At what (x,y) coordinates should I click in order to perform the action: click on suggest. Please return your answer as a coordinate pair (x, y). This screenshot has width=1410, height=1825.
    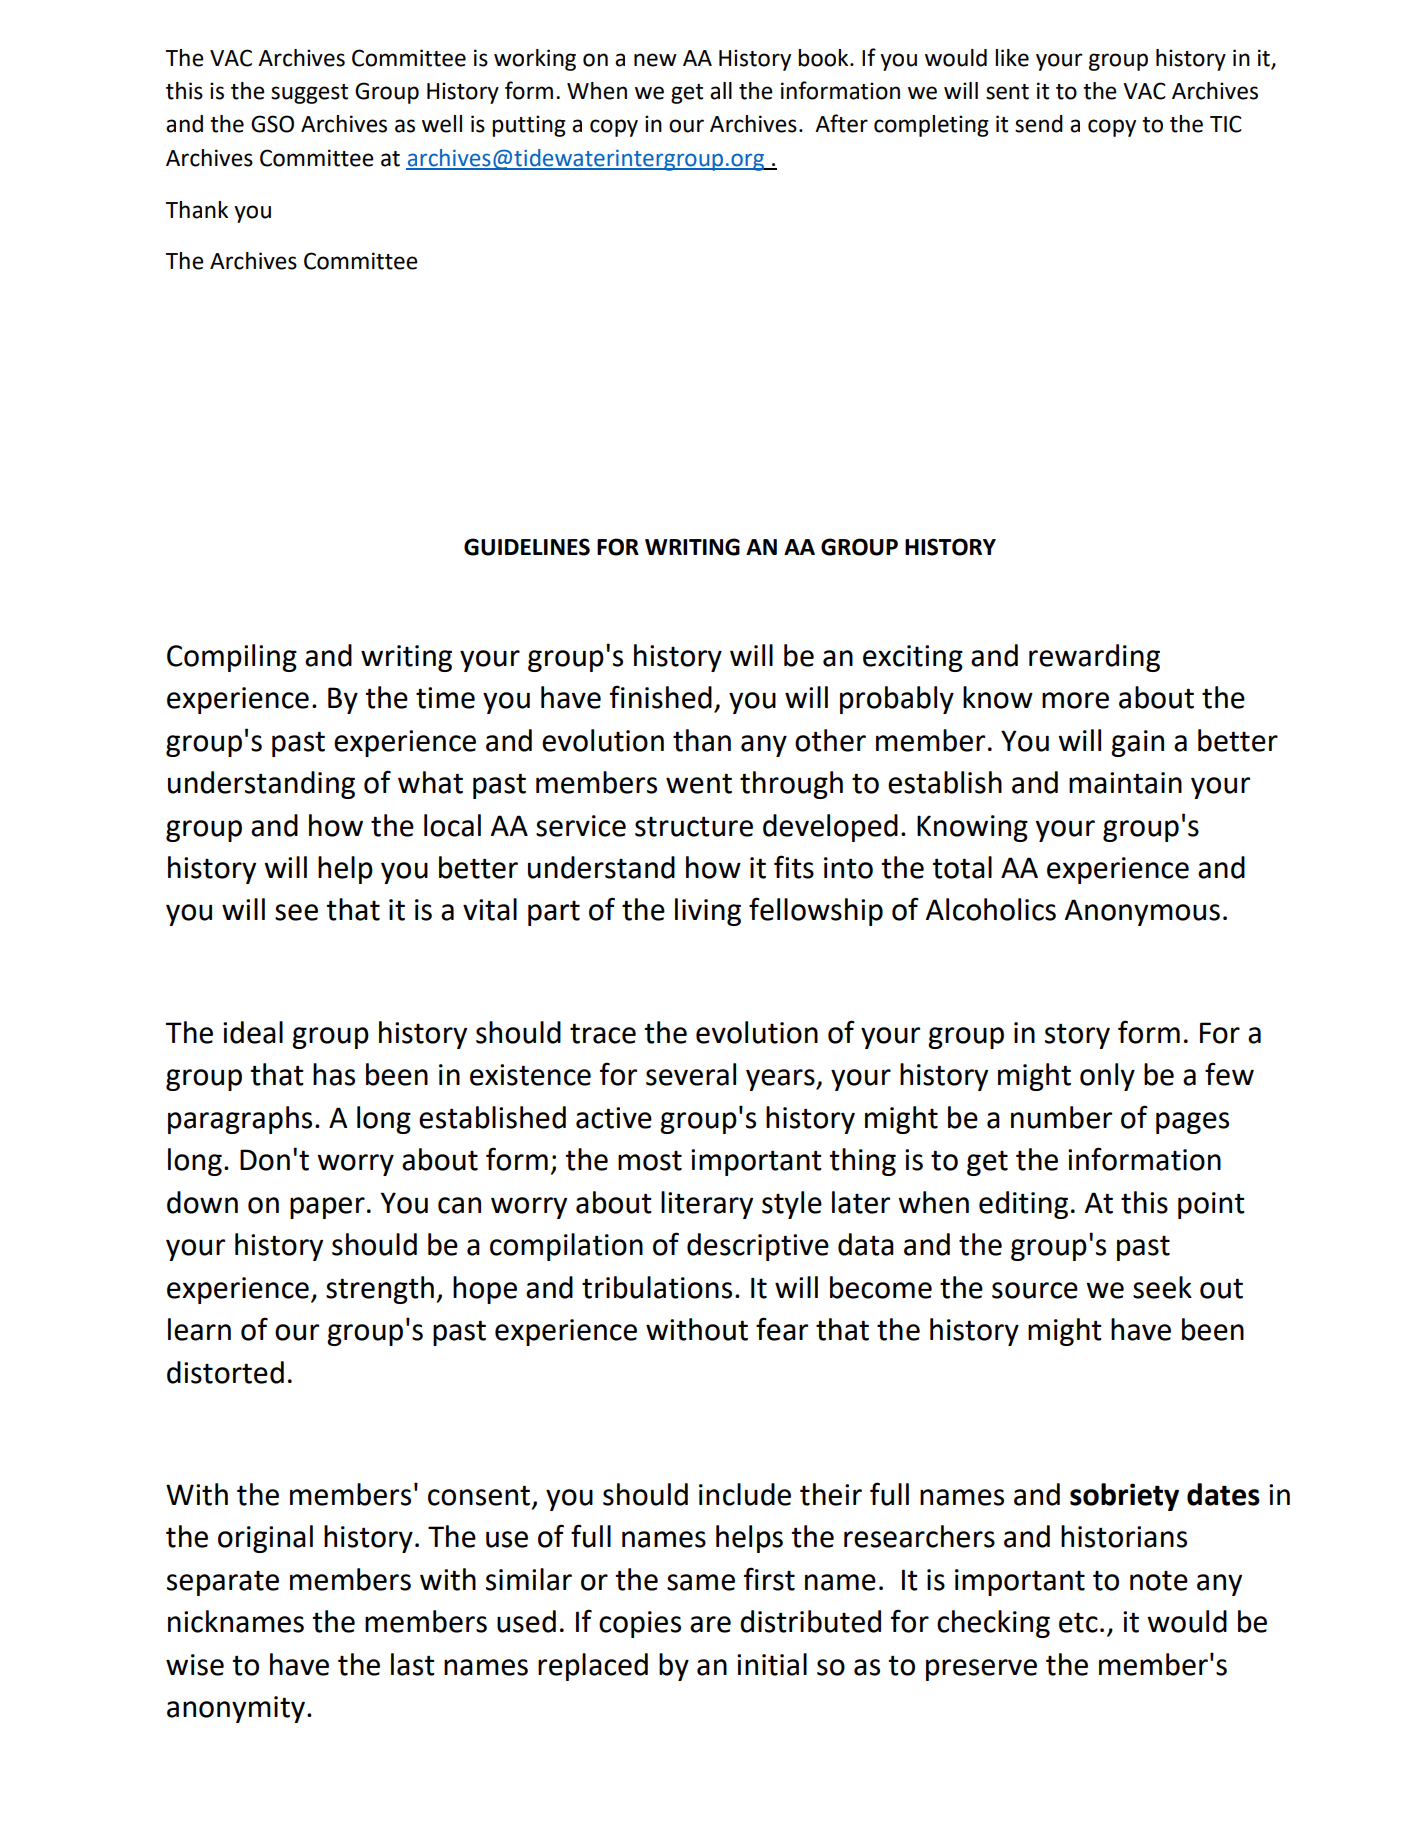
    Looking at the image, I should click on (309, 94).
